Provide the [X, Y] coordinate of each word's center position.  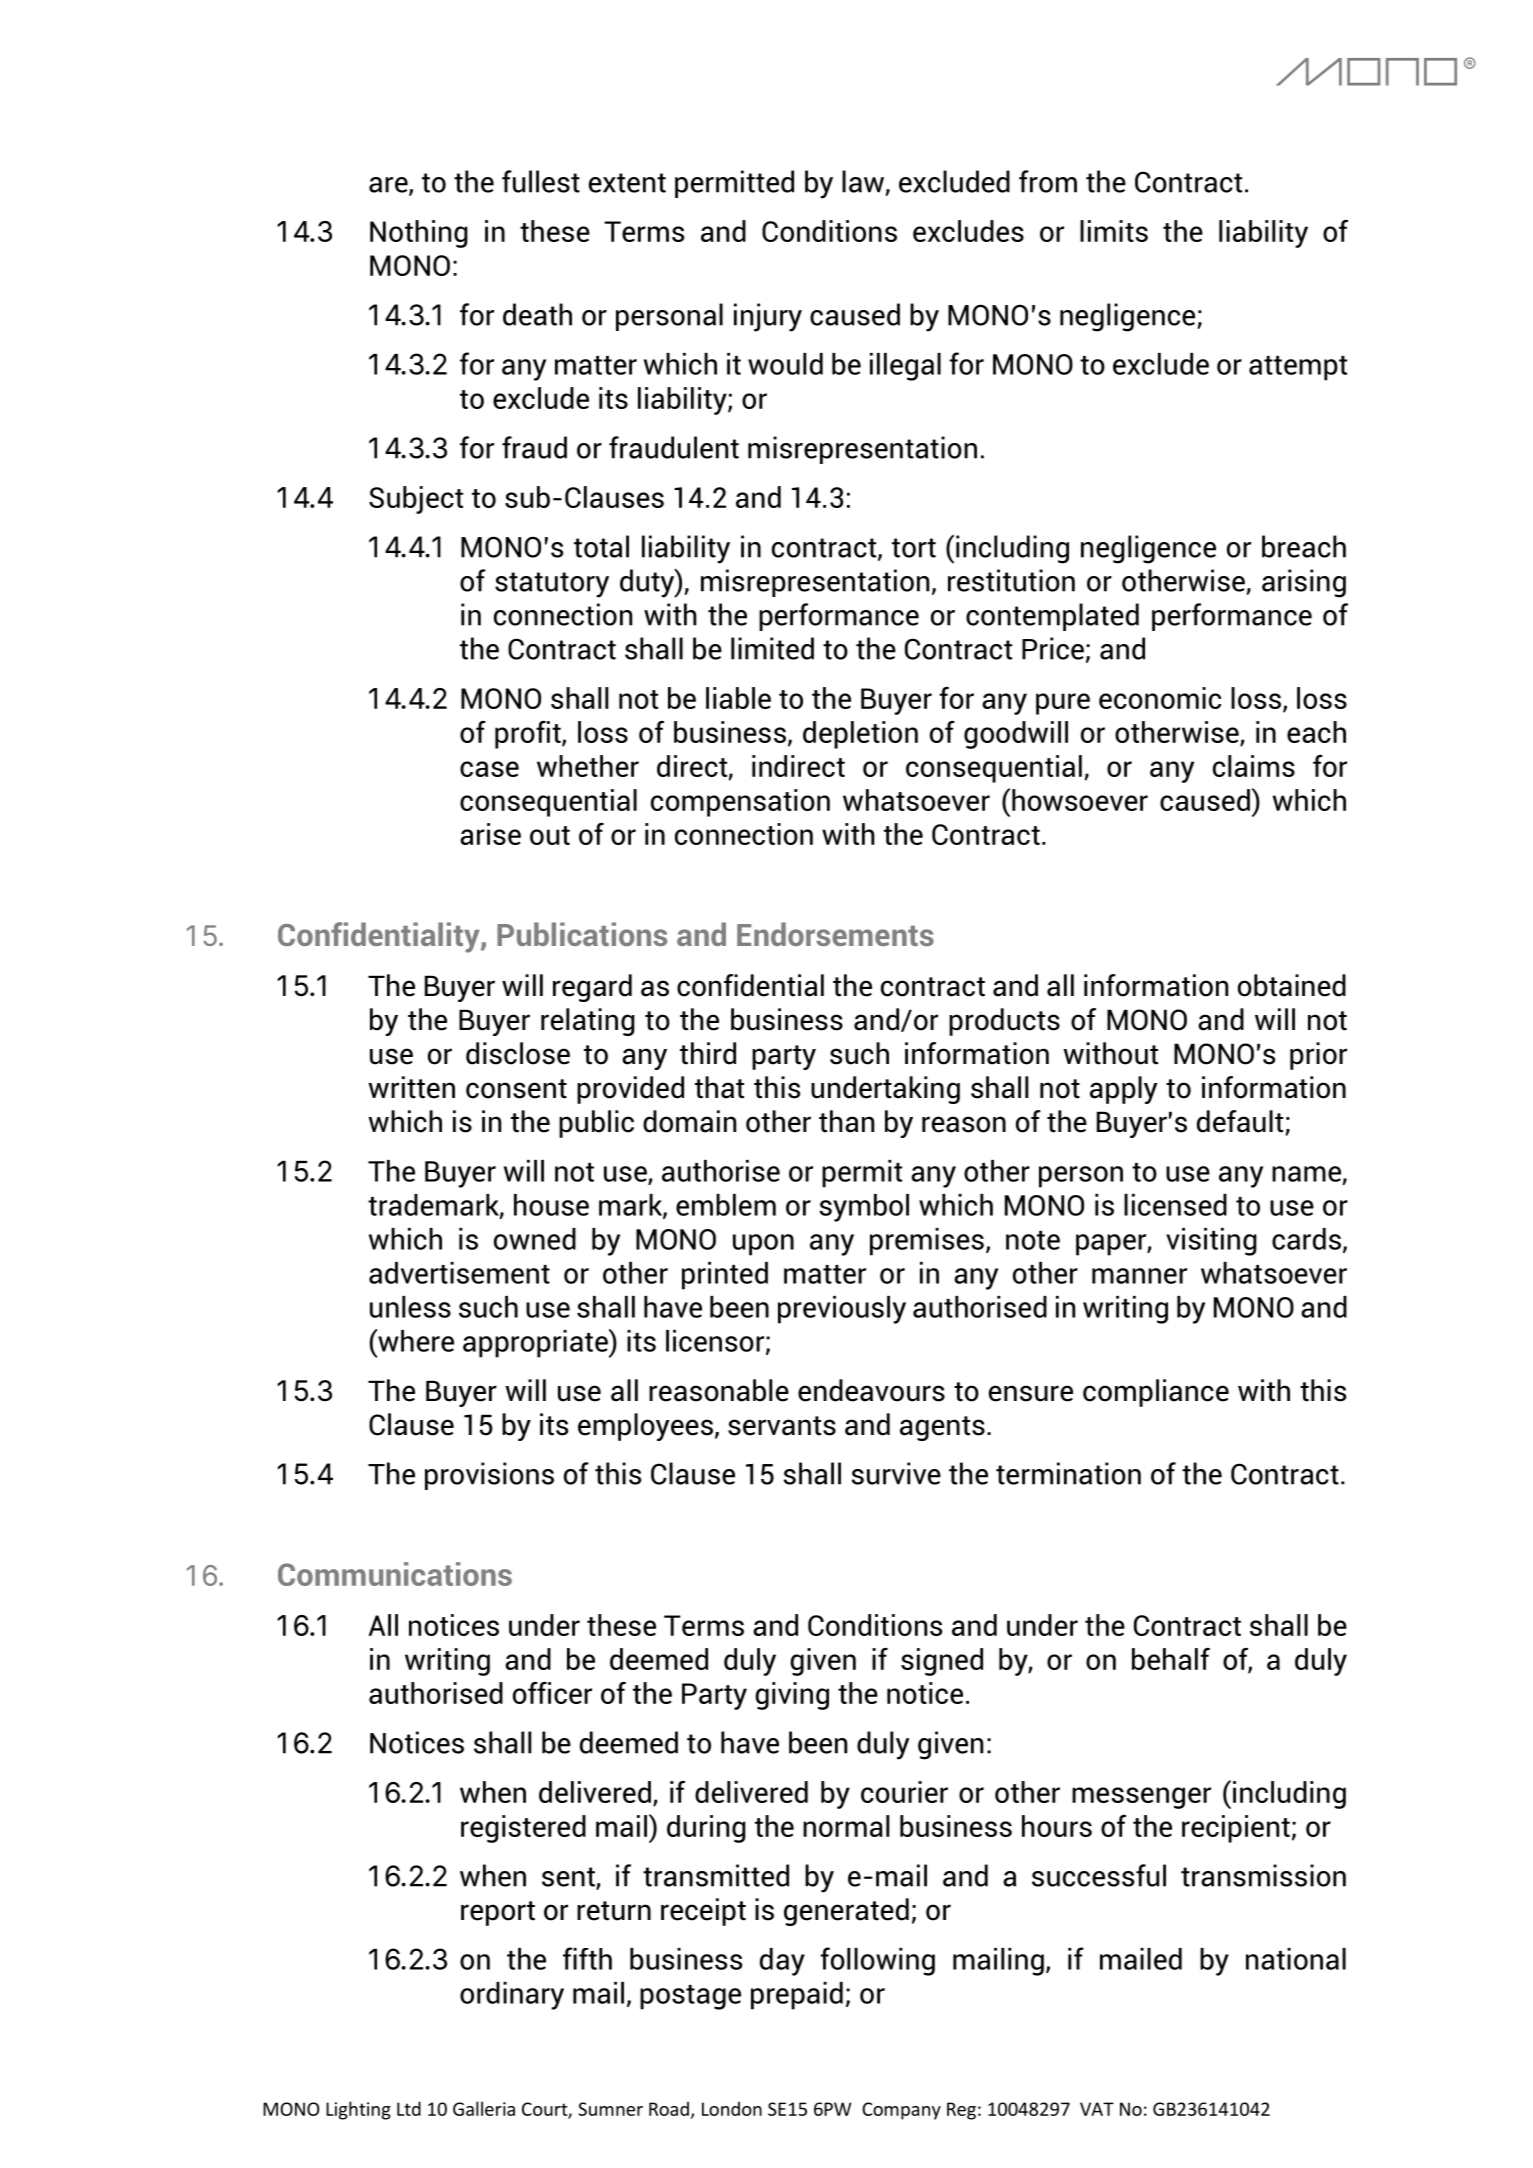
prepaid [797, 1996]
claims [1254, 766]
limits [1114, 231]
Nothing [419, 234]
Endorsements [835, 934]
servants [782, 1426]
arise [490, 834]
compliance [1156, 1393]
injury [768, 317]
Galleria [484, 2108]
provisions [489, 1476]
